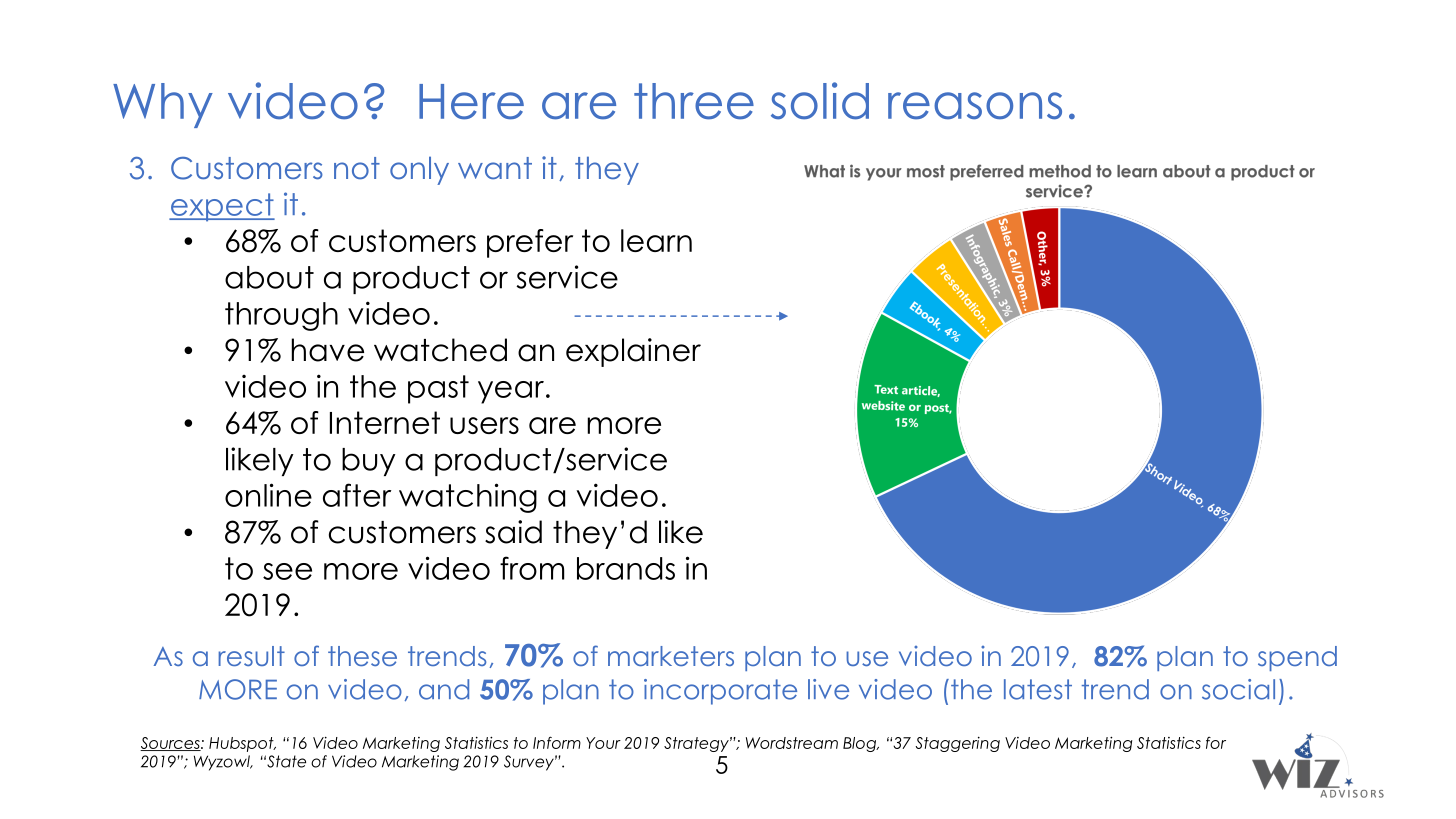 Image resolution: width=1456 pixels, height=819 pixels. What do you see at coordinates (281, 316) in the screenshot?
I see `through` at bounding box center [281, 316].
